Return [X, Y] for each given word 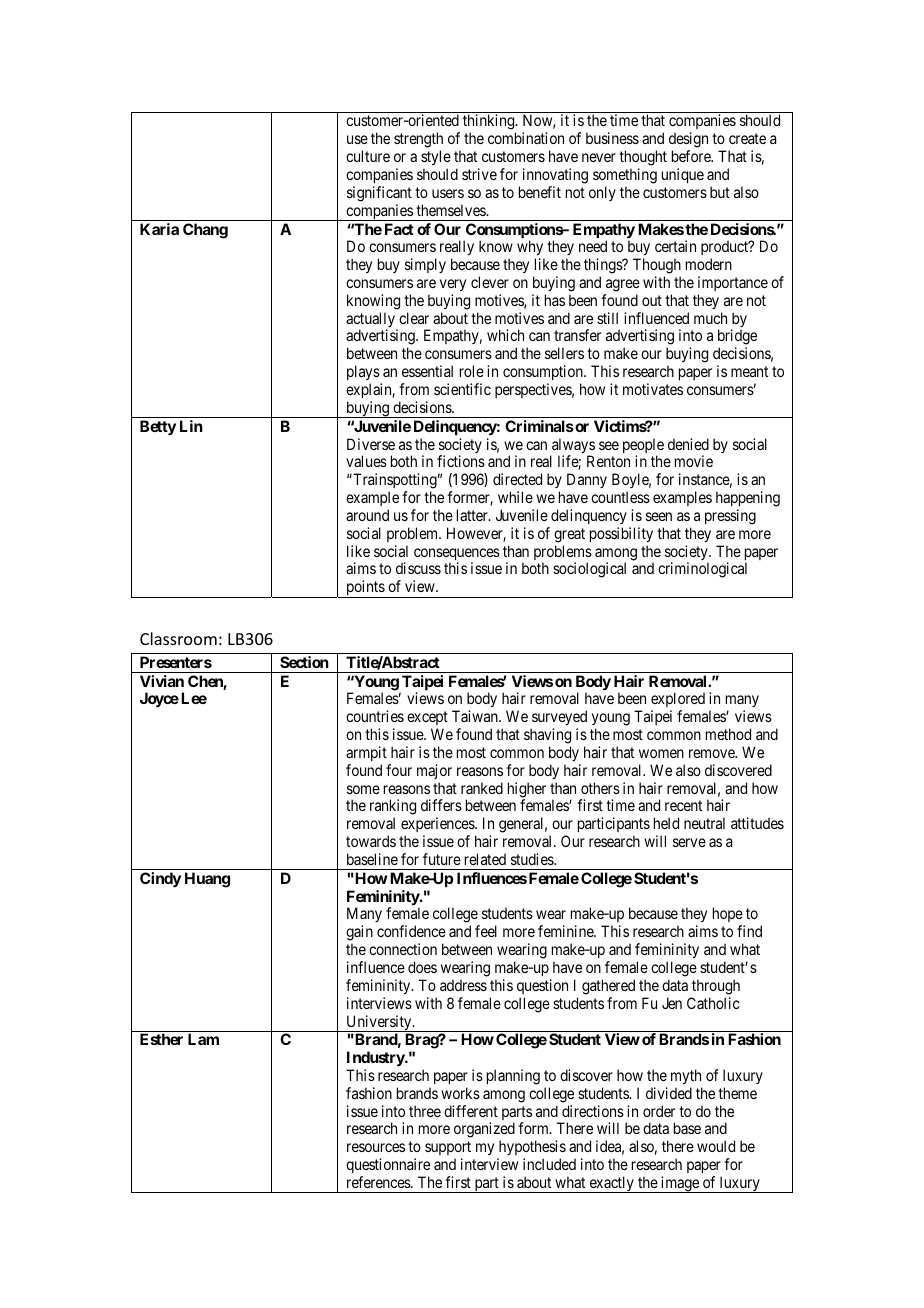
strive [479, 174]
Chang [205, 231]
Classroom [178, 638]
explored [678, 701]
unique [683, 175]
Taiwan [476, 716]
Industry [376, 1059]
